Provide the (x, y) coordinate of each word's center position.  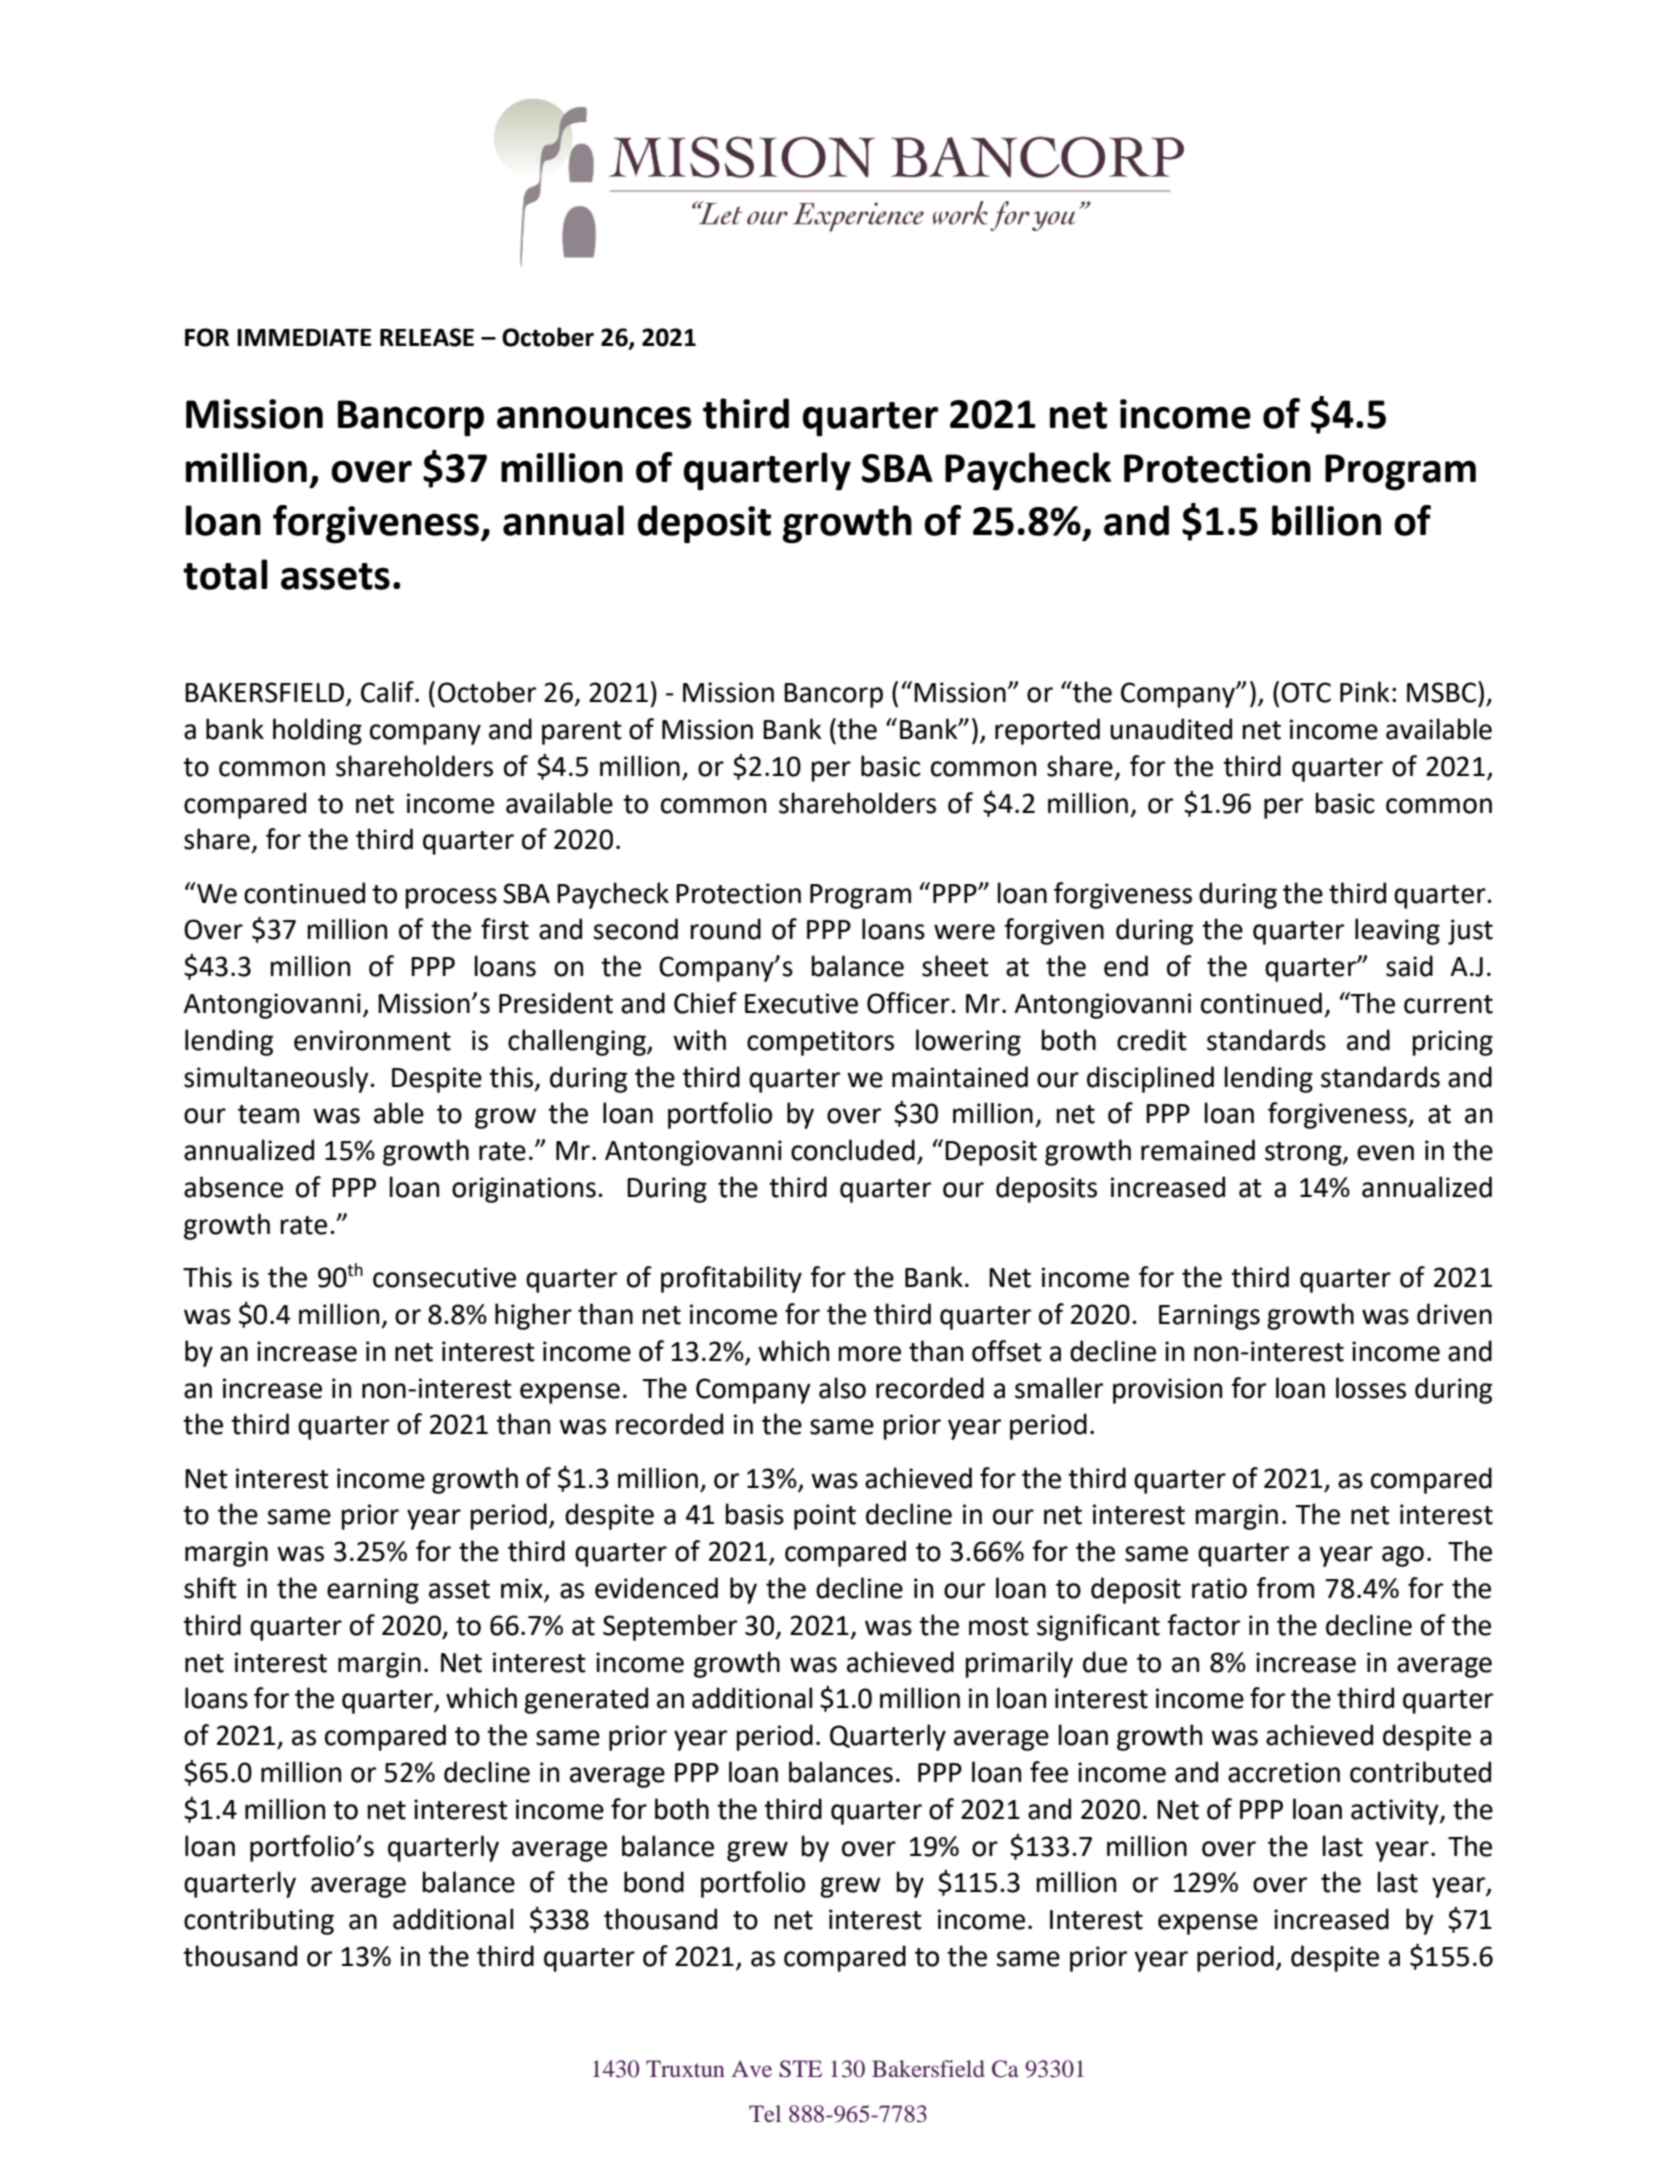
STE (800, 2069)
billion (1326, 520)
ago (1403, 1556)
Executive (801, 1003)
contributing (259, 1921)
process (451, 898)
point (825, 1517)
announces (594, 417)
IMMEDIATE (304, 337)
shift (210, 1588)
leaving (1397, 931)
